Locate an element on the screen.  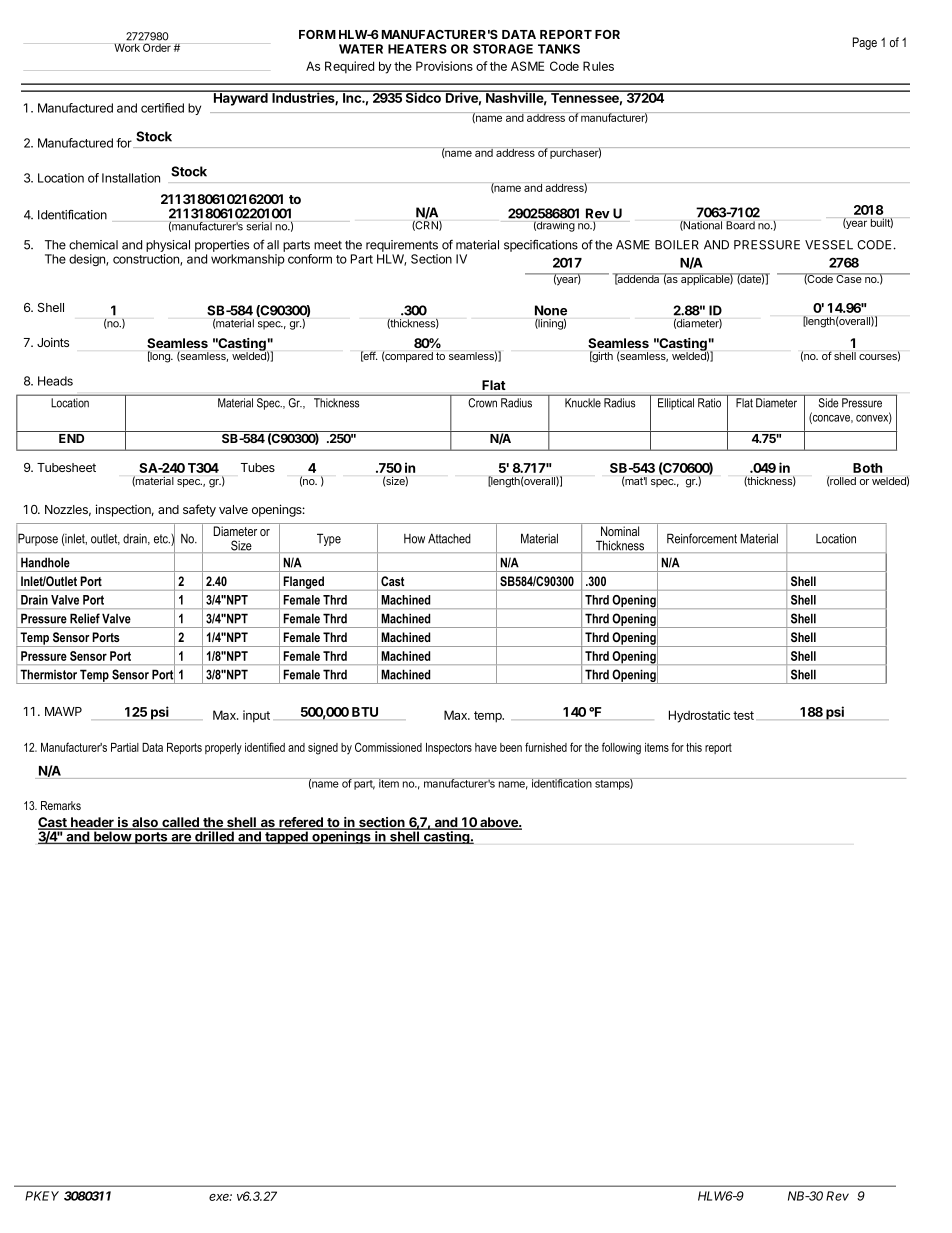
Attached is located at coordinates (449, 539).
